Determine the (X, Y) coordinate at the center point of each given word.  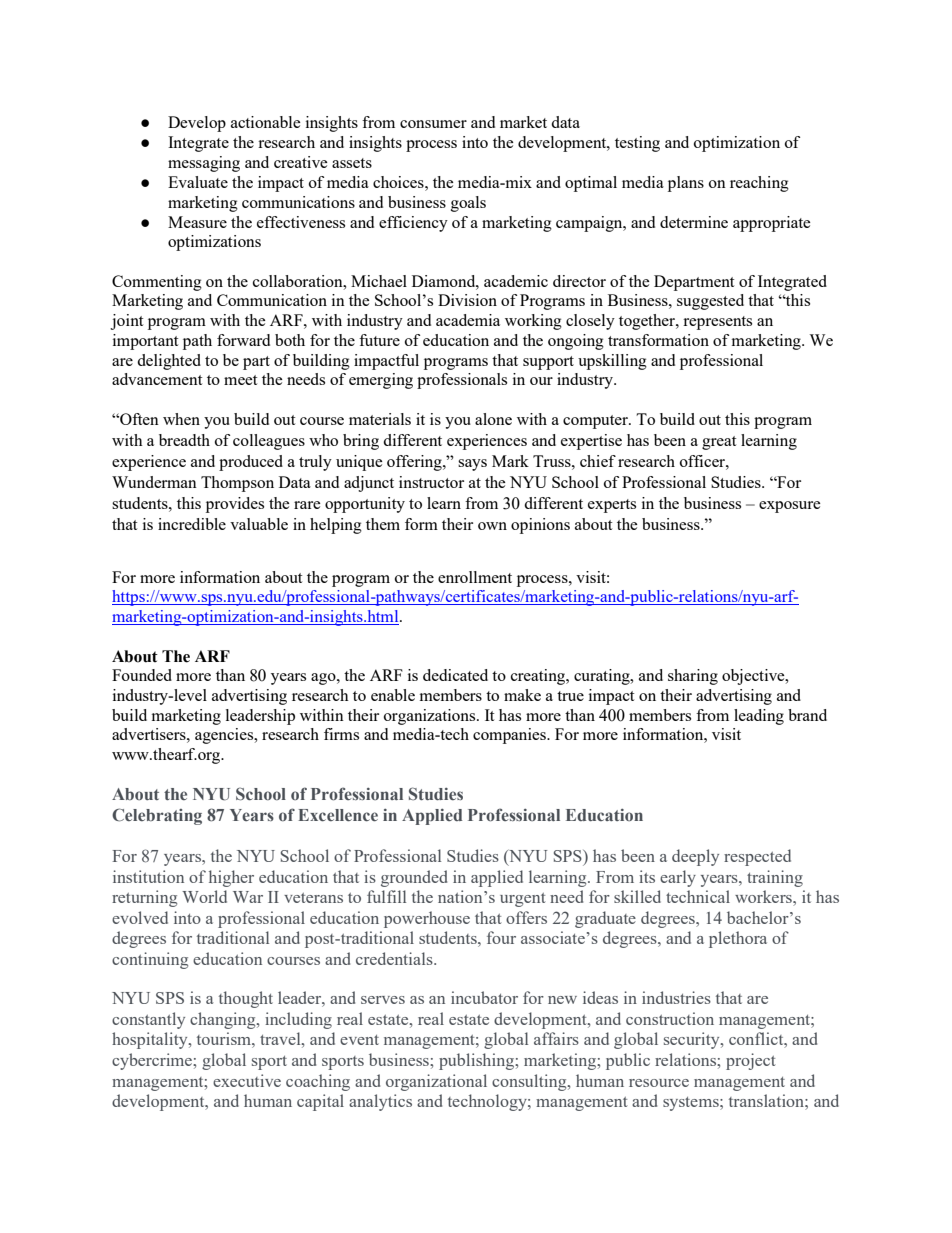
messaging (204, 164)
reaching (759, 184)
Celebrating (157, 816)
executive (247, 1080)
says (472, 465)
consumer (433, 124)
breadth (184, 440)
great (719, 443)
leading (759, 717)
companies (510, 736)
